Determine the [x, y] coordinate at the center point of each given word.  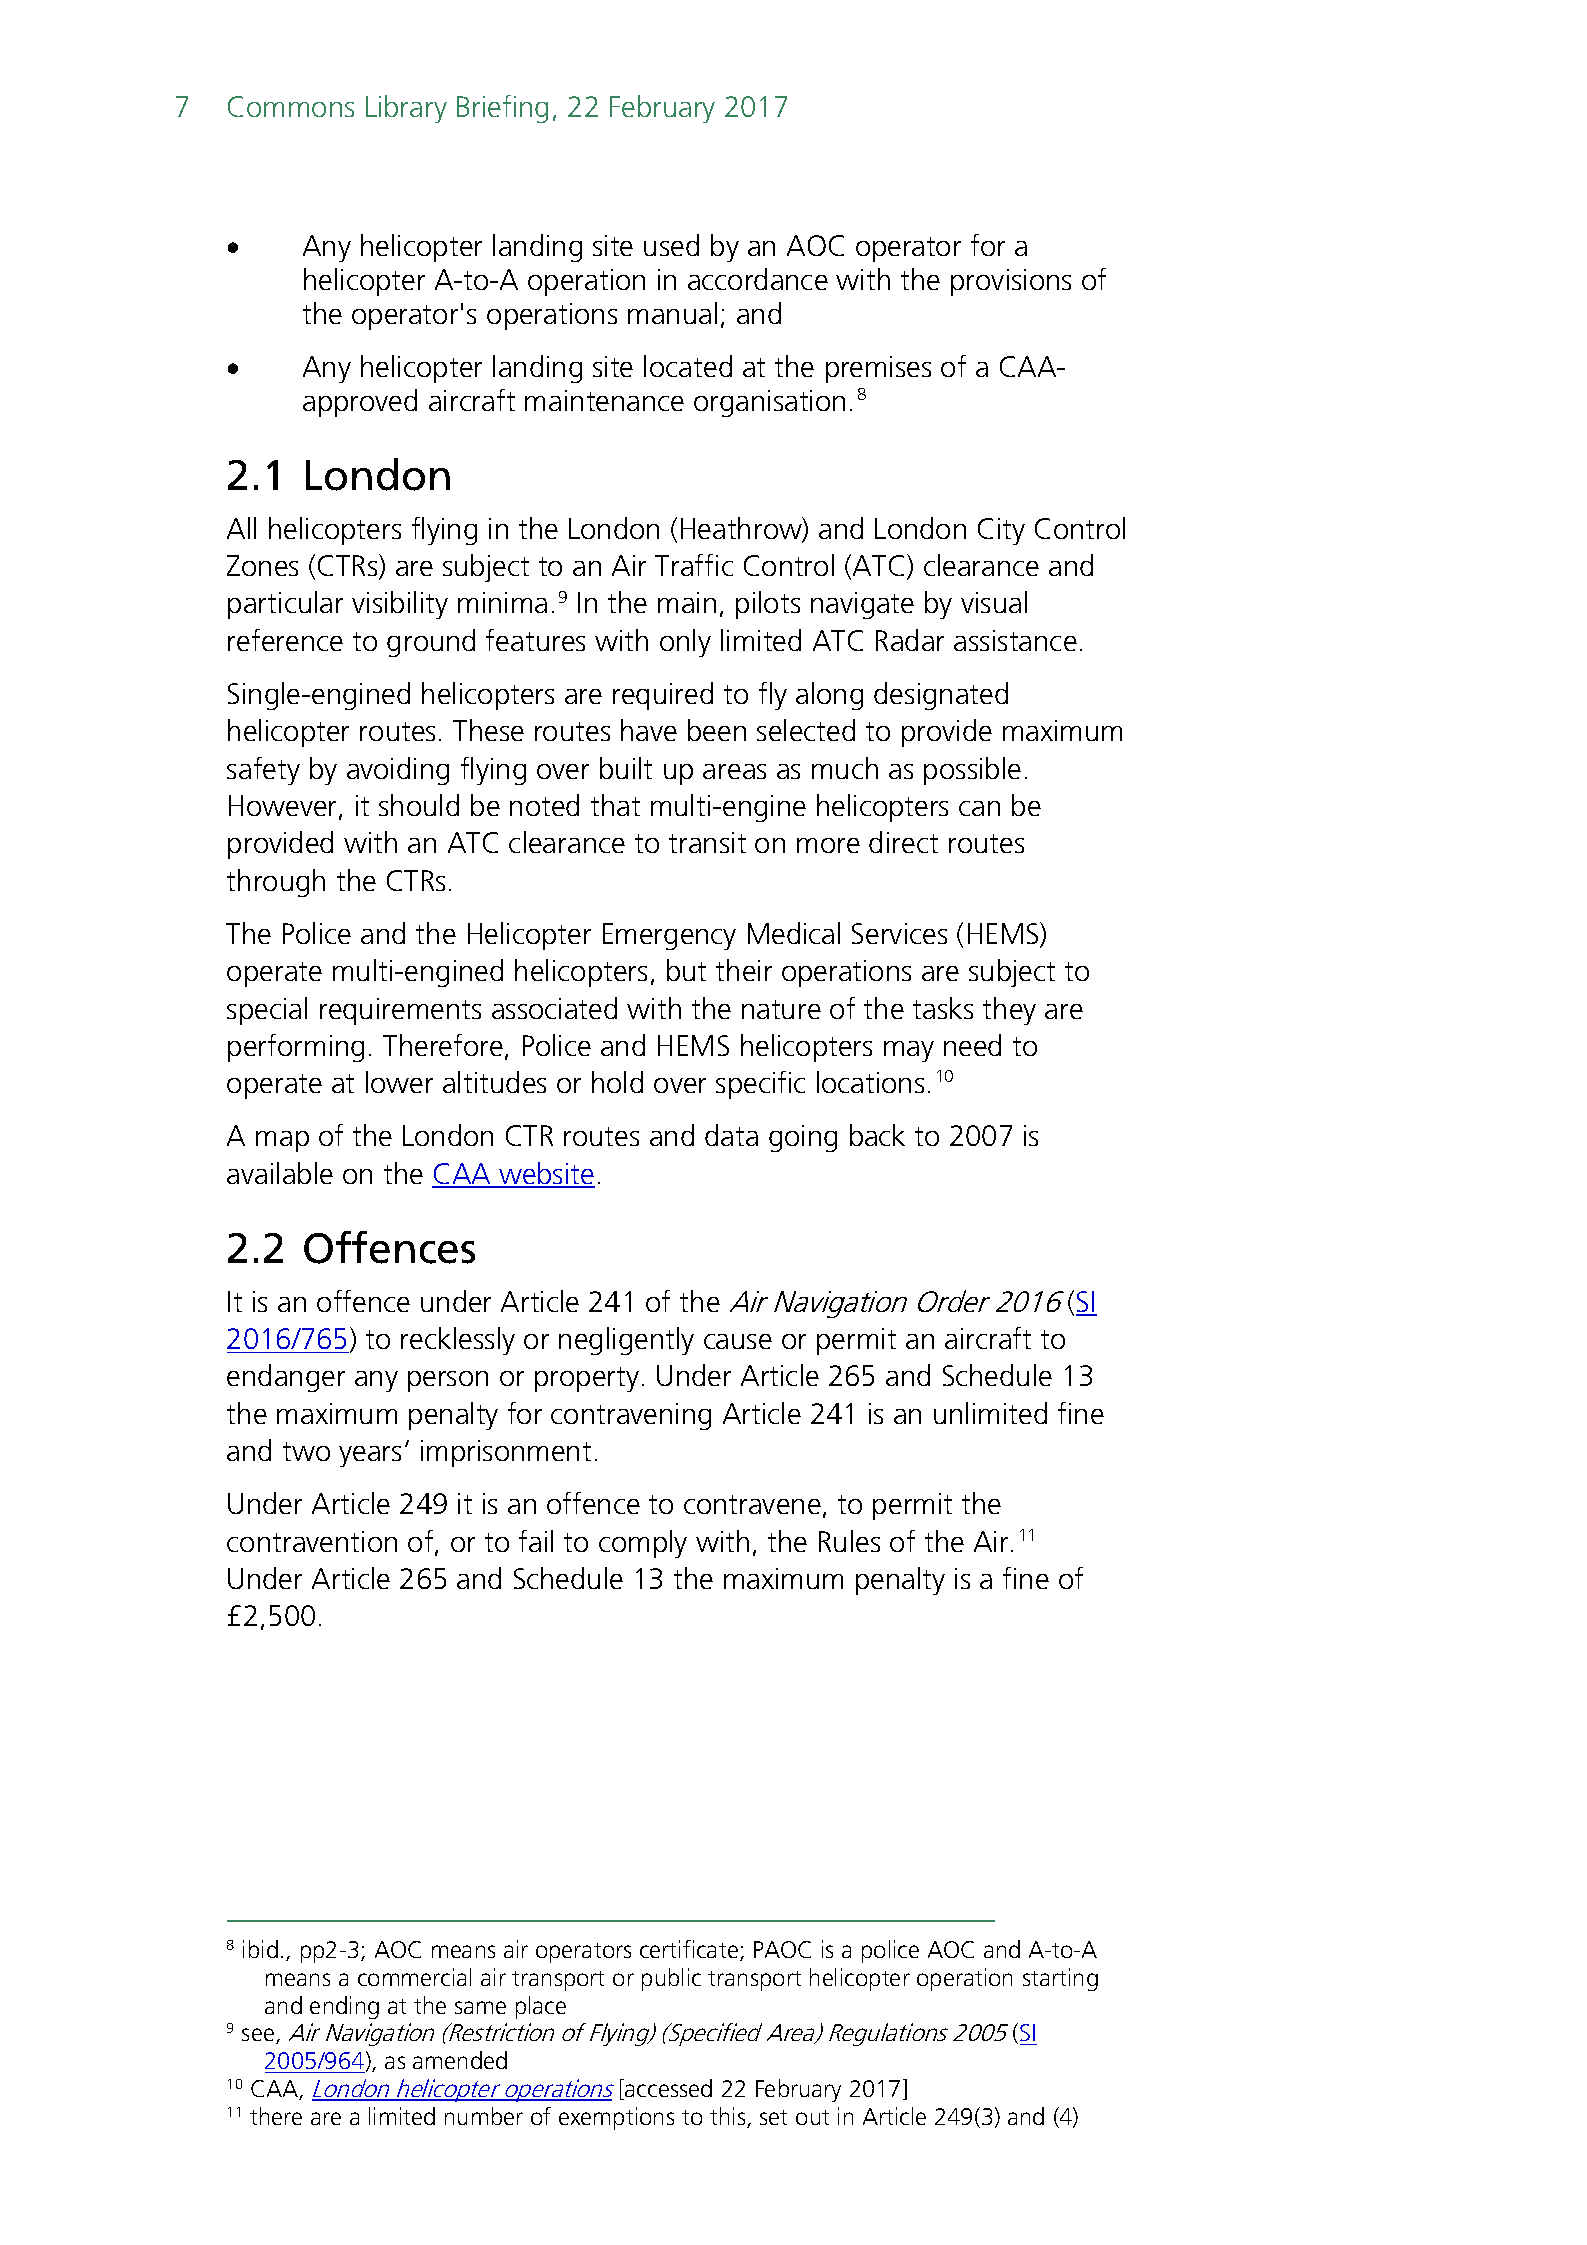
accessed [667, 2089]
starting [1060, 1979]
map [282, 1141]
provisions [1011, 282]
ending [344, 2007]
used [671, 245]
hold [617, 1082]
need [972, 1045]
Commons [291, 106]
